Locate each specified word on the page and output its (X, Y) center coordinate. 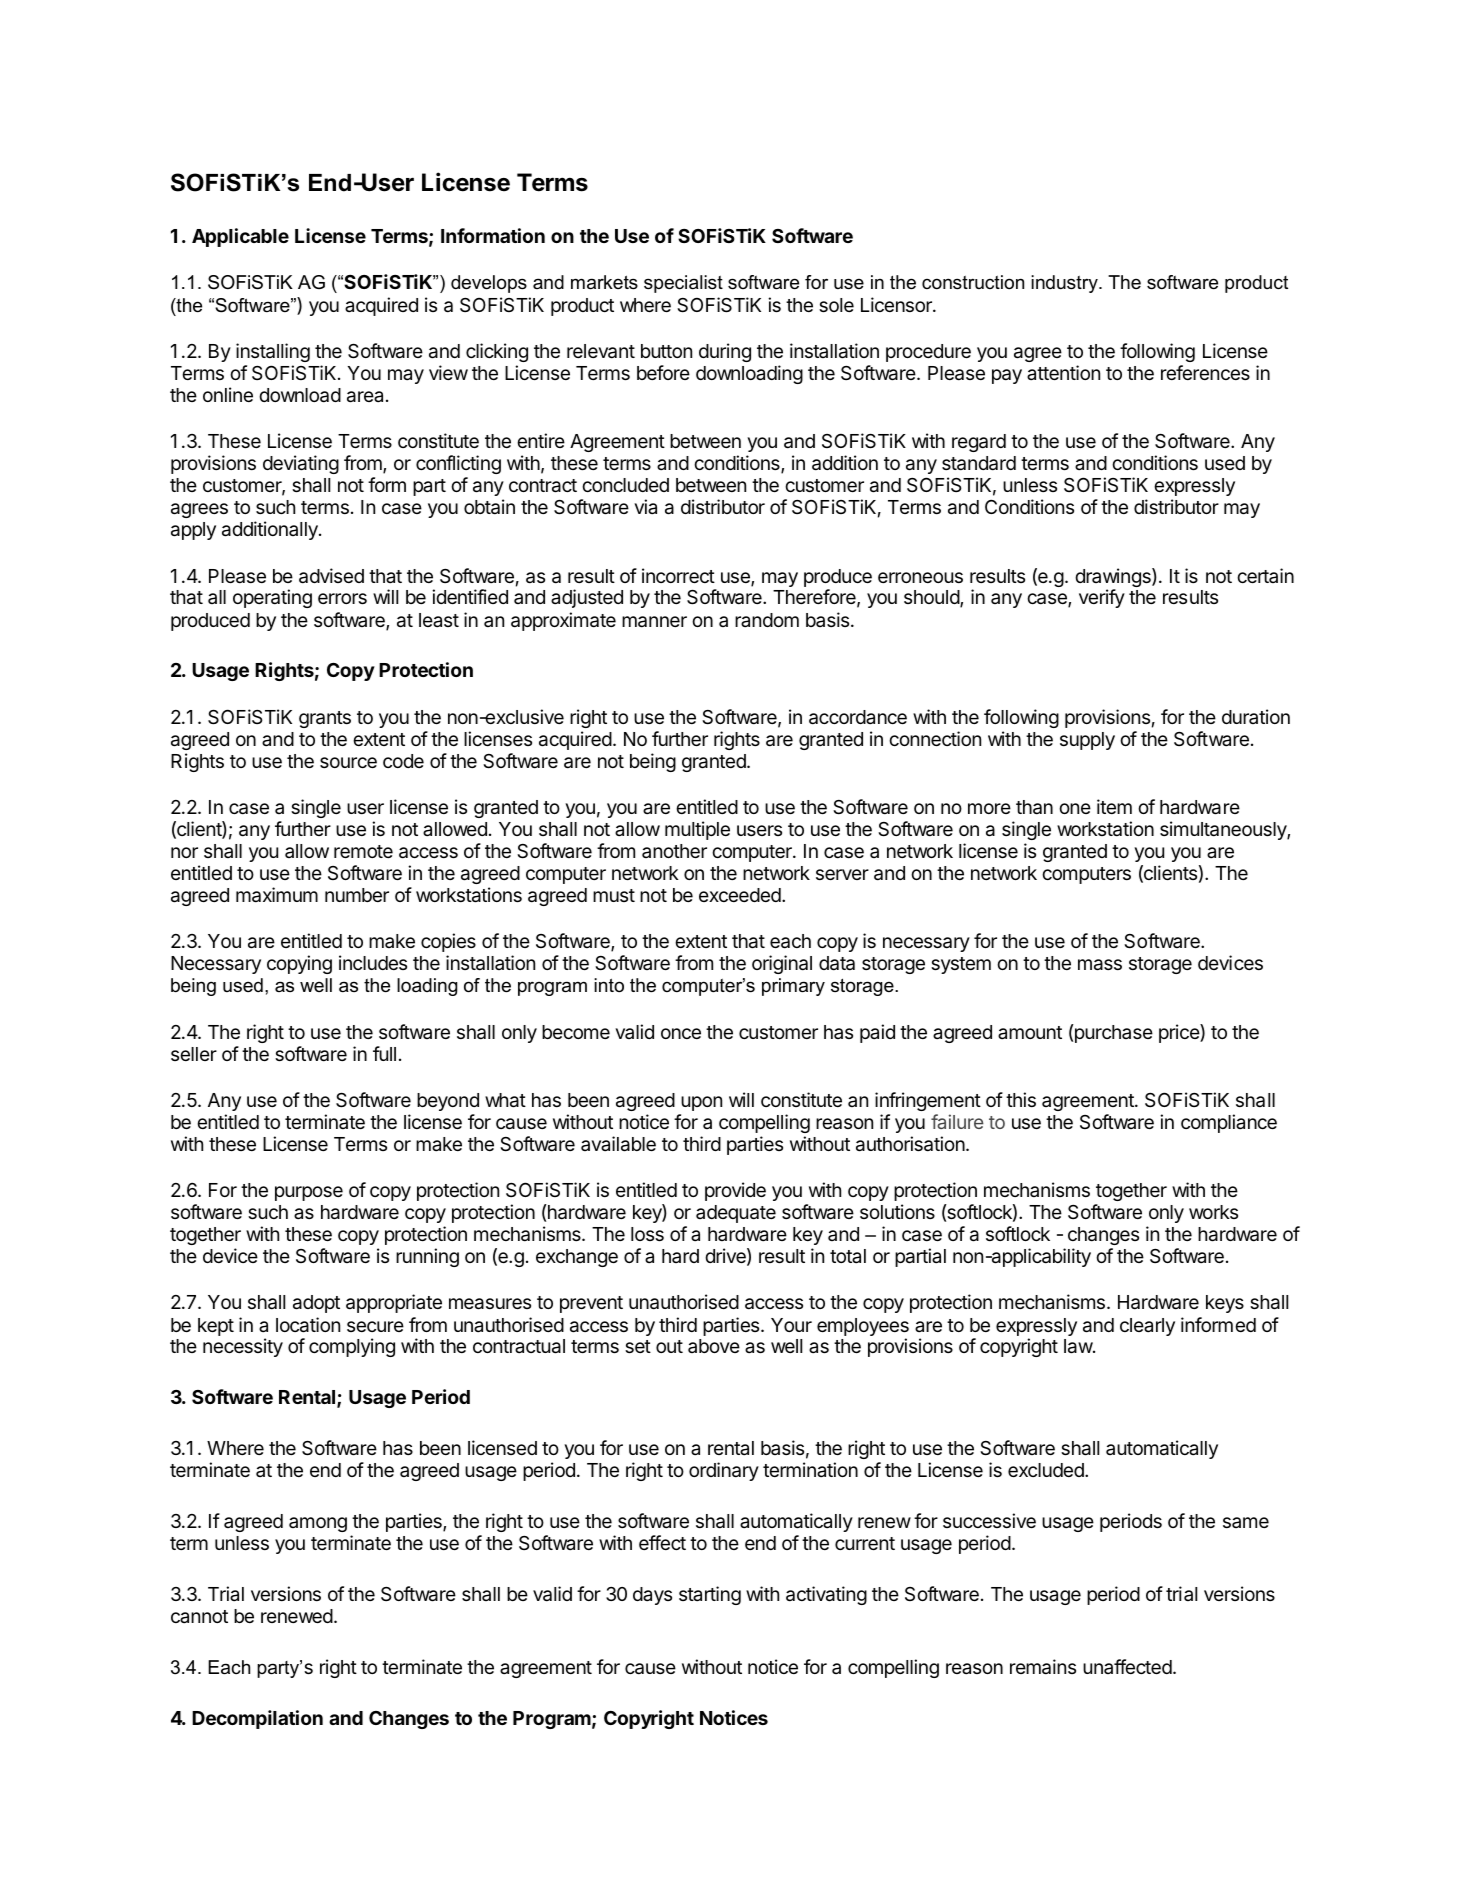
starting (710, 1595)
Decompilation (257, 1719)
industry (1065, 284)
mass (1100, 965)
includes (373, 962)
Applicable (240, 237)
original (782, 964)
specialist (683, 284)
